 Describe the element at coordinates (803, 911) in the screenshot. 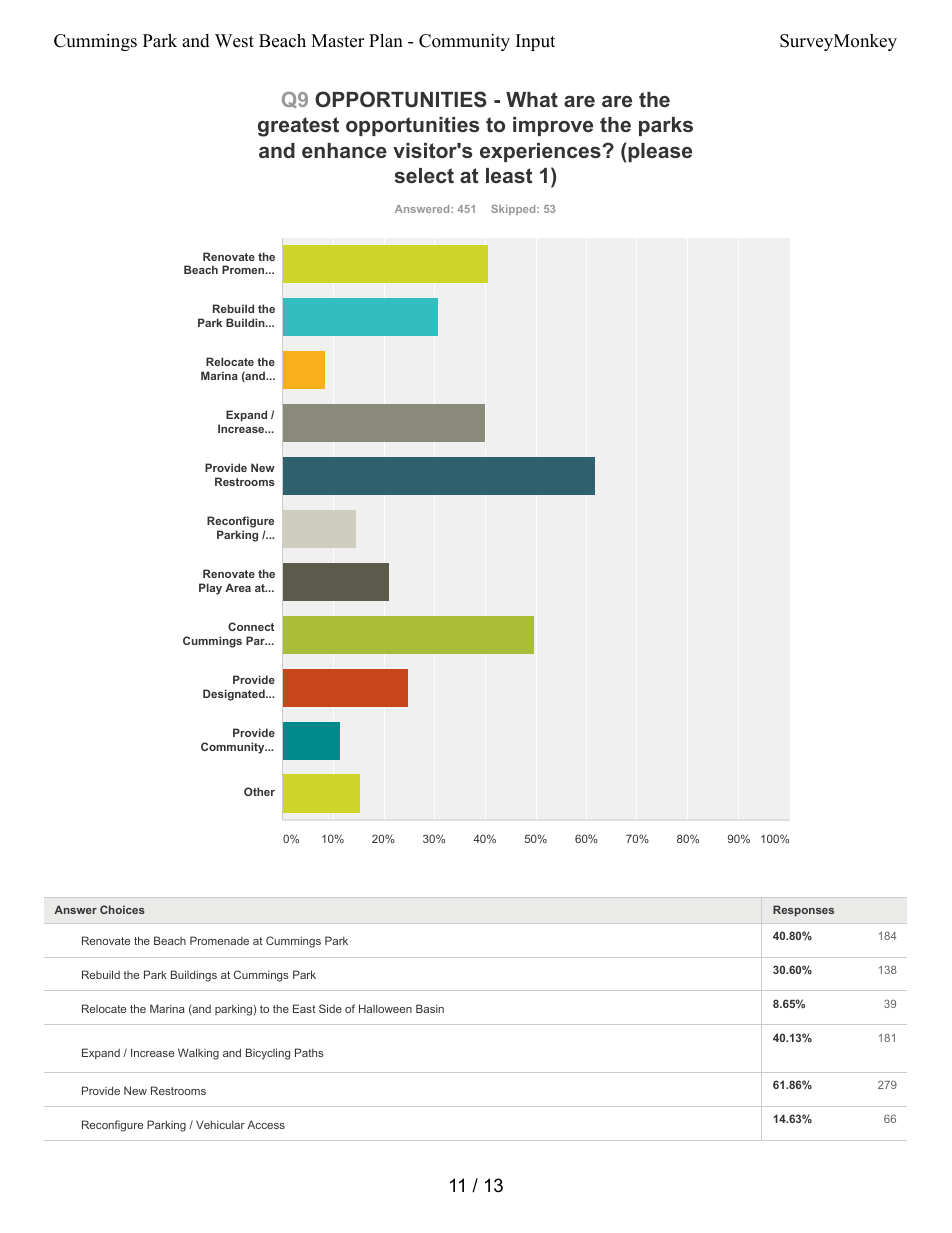

I see `Responses` at that location.
